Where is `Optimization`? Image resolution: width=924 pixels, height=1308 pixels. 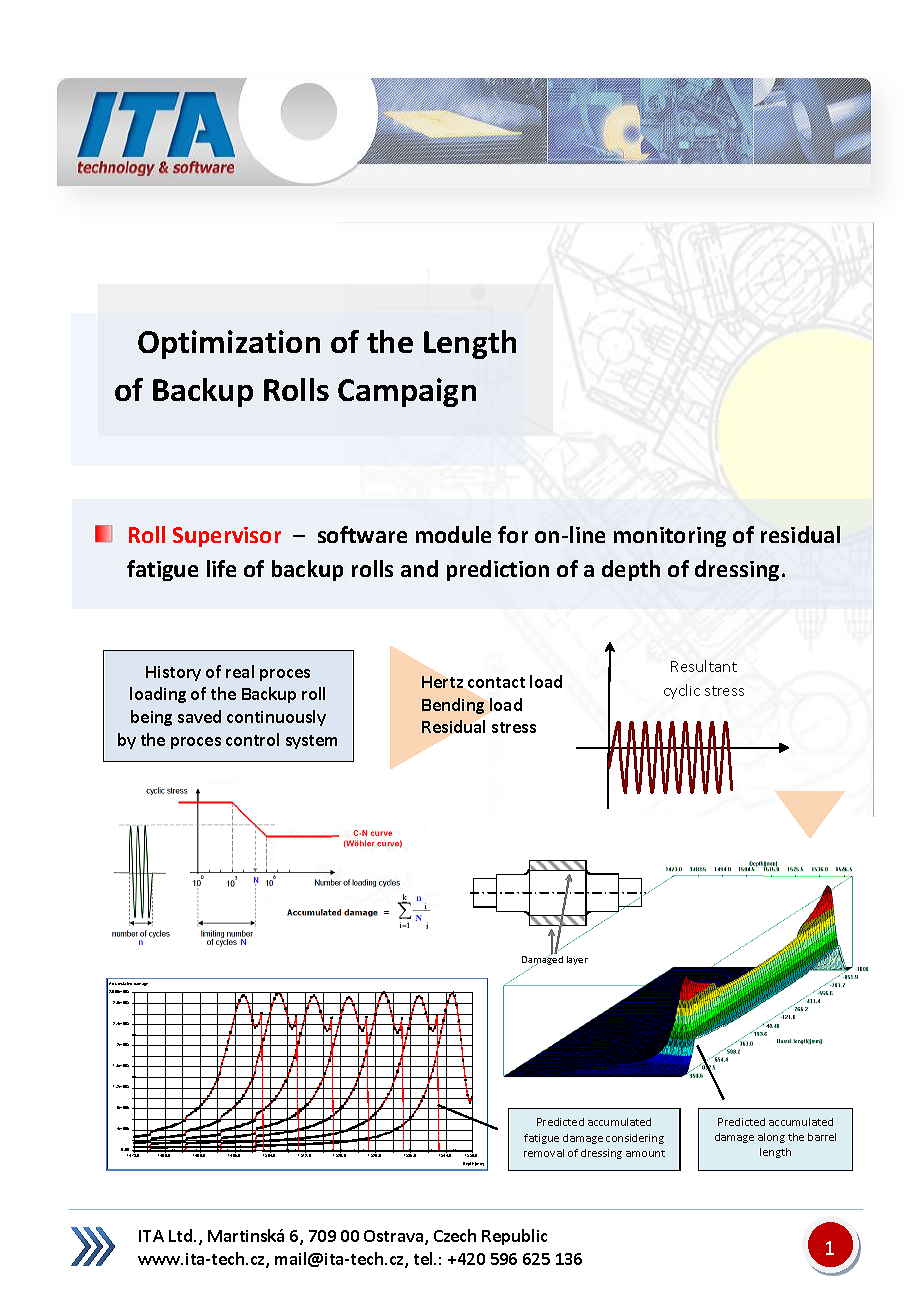
Optimization is located at coordinates (229, 344).
